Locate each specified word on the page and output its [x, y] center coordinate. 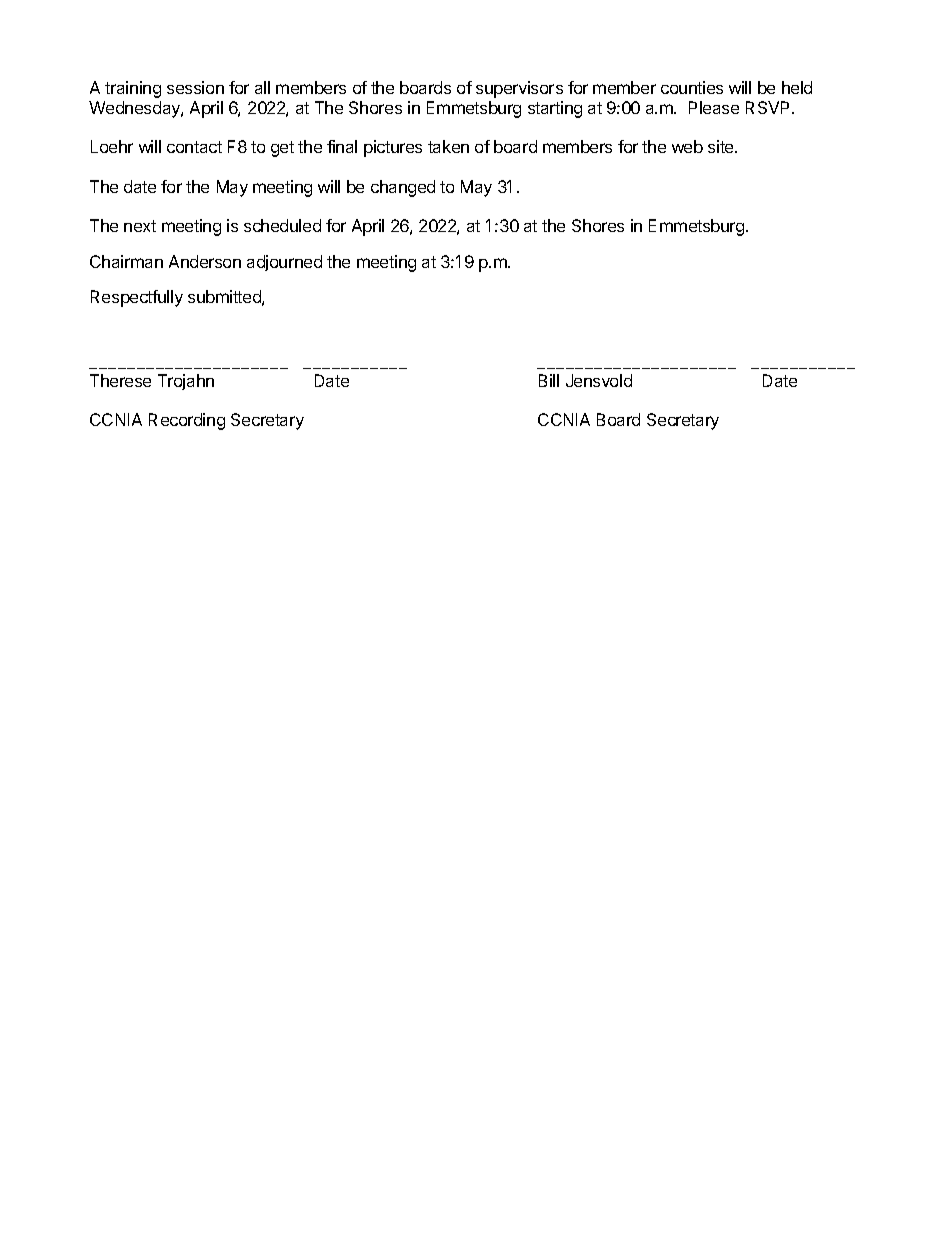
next [140, 226]
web [687, 146]
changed [403, 188]
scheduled [282, 225]
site [722, 146]
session [195, 87]
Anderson [205, 261]
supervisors [519, 89]
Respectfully [137, 298]
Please [714, 107]
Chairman [126, 261]
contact [194, 147]
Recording [187, 421]
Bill [549, 380]
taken [448, 146]
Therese [120, 380]
